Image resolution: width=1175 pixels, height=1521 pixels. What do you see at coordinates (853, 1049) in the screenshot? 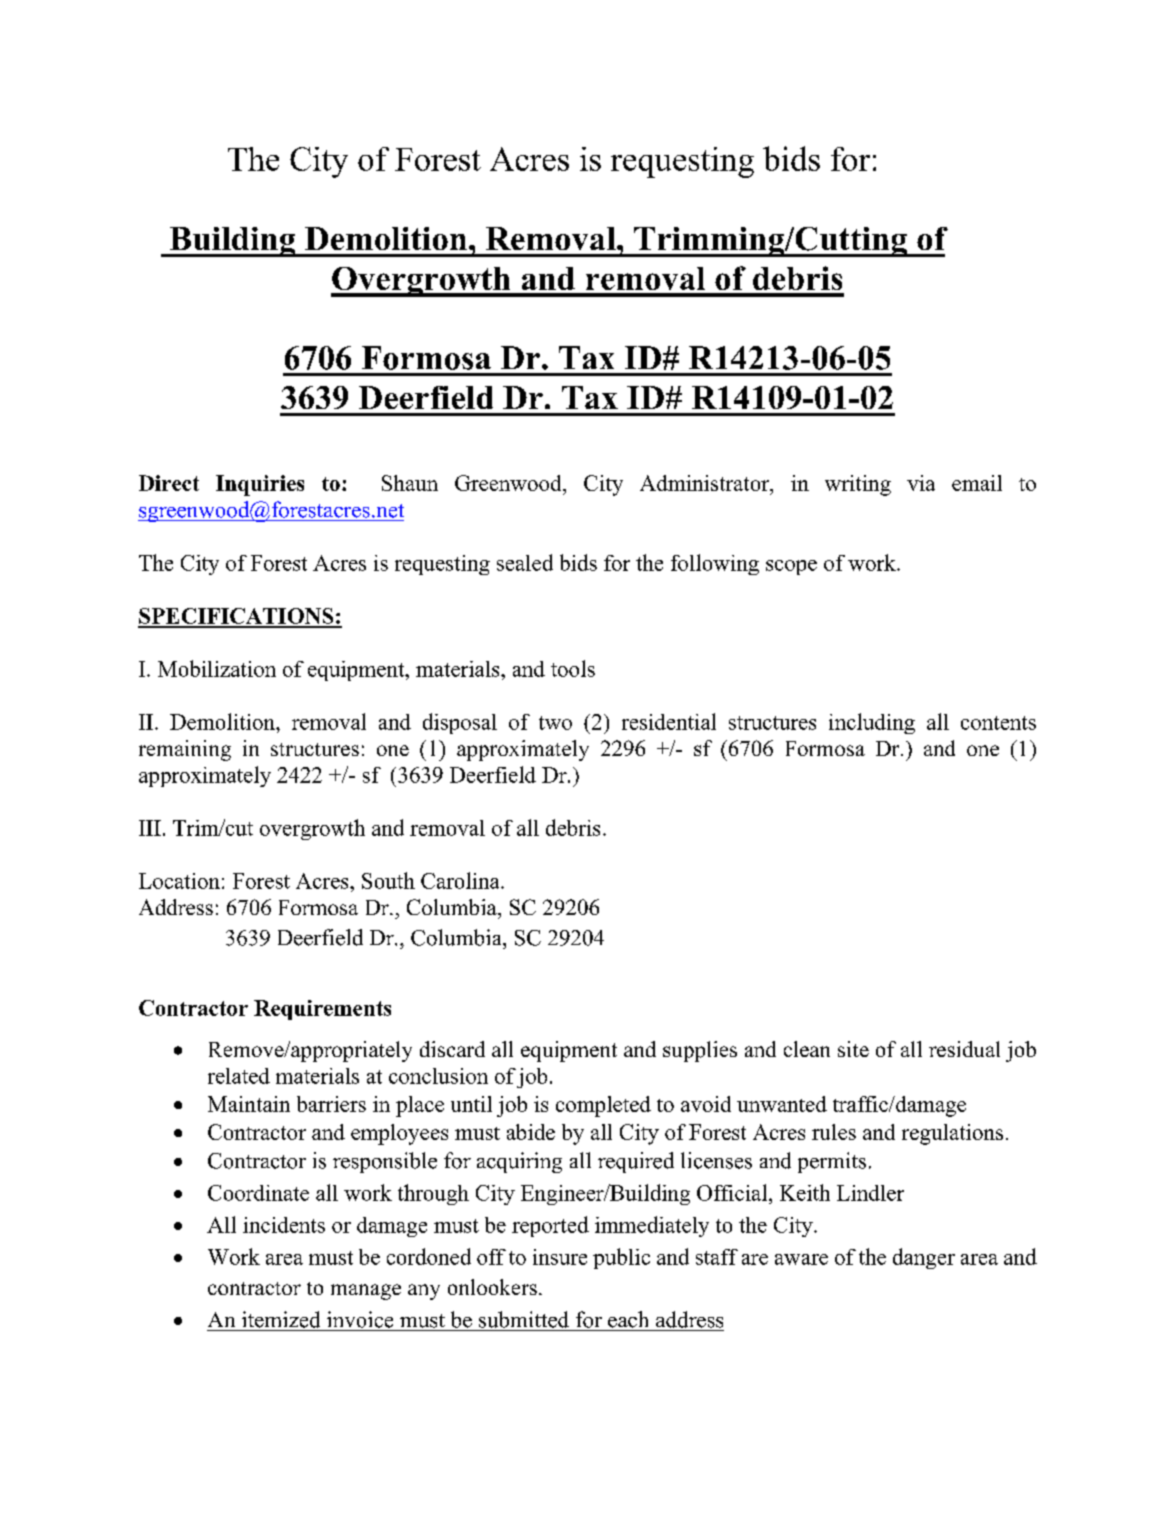
I see `site` at bounding box center [853, 1049].
